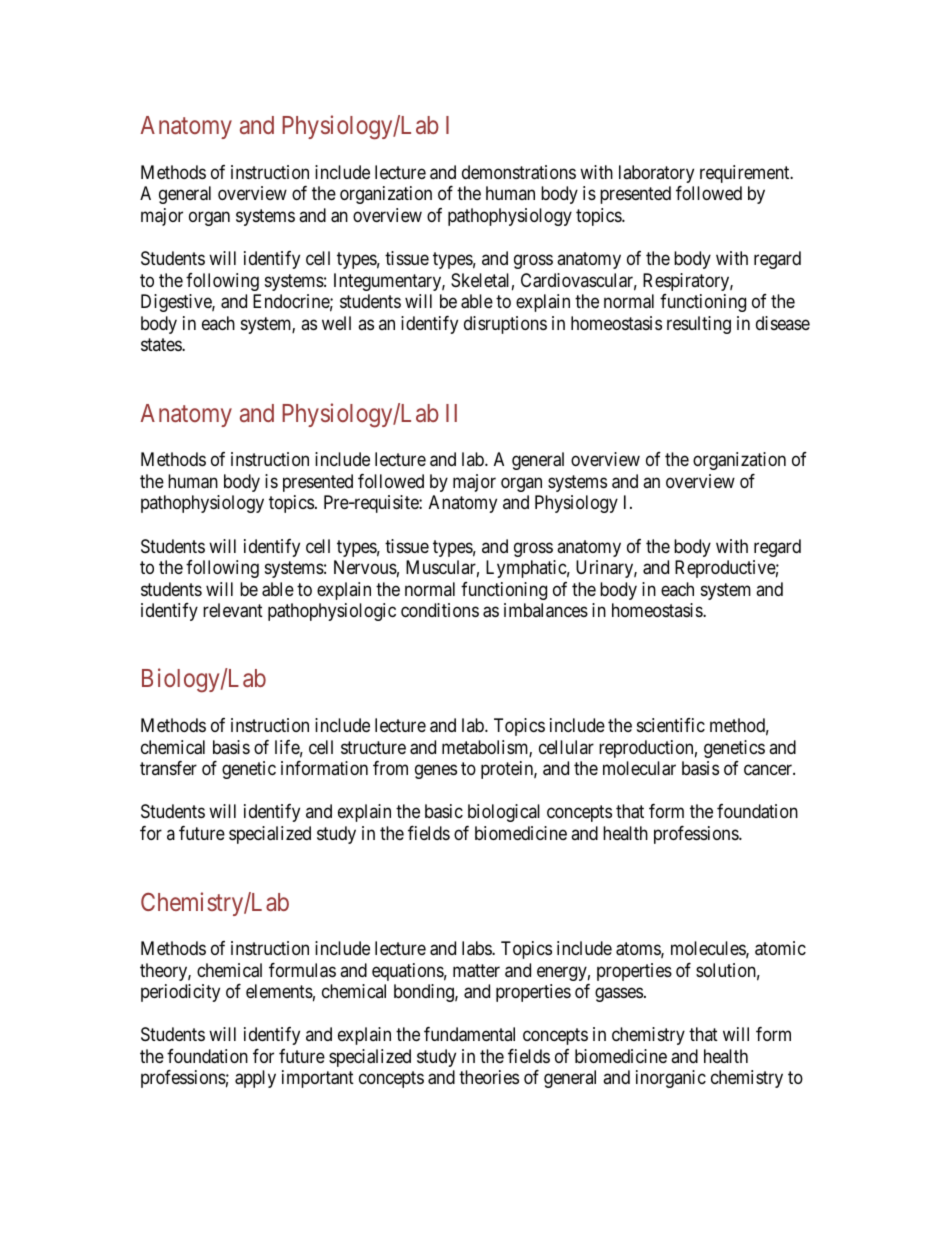 The image size is (952, 1233). What do you see at coordinates (519, 172) in the screenshot?
I see `demonstrations` at bounding box center [519, 172].
